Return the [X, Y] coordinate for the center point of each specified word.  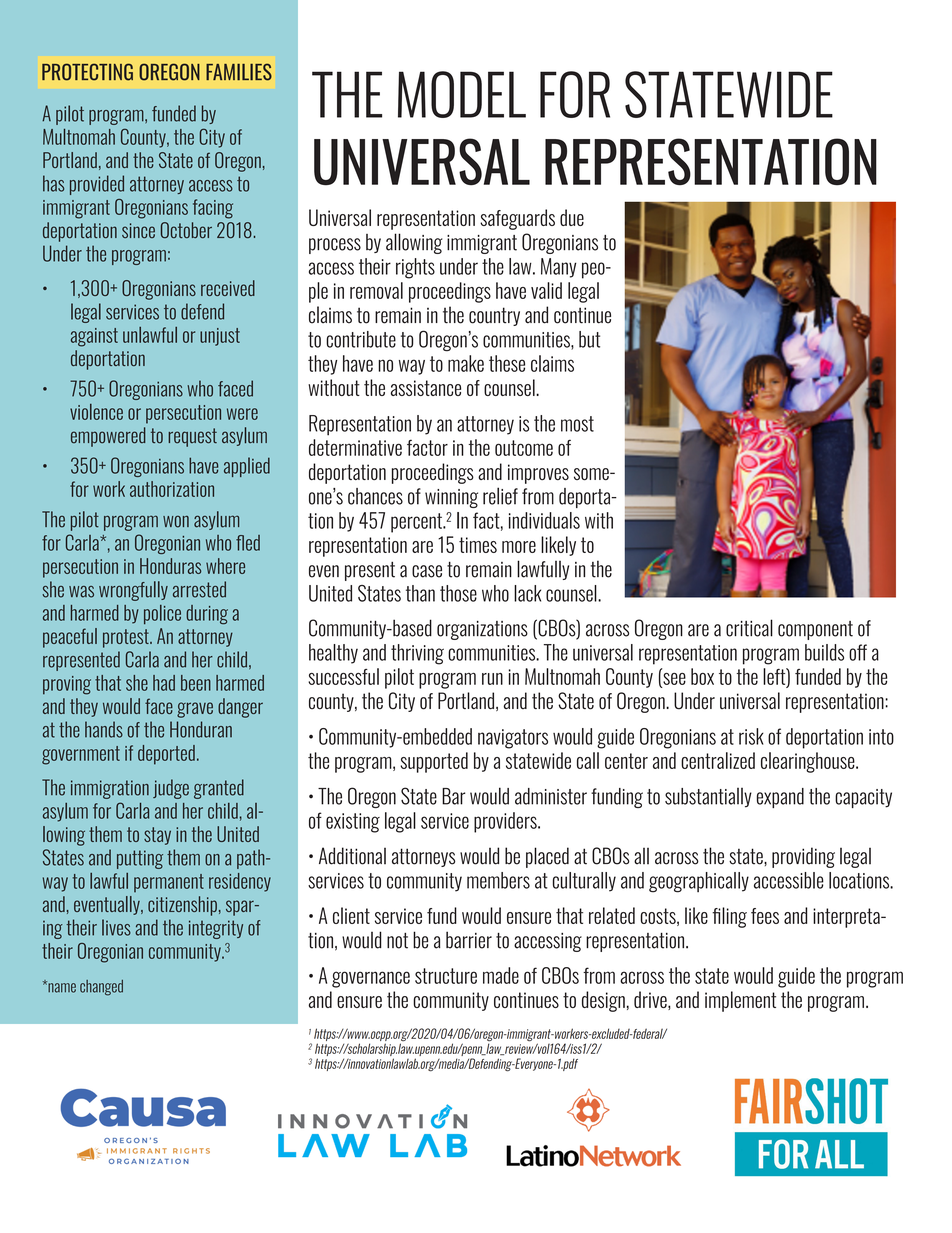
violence [96, 412]
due [572, 217]
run [492, 679]
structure [446, 976]
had [164, 683]
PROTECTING [87, 72]
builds [824, 652]
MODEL [462, 94]
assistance [426, 388]
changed [101, 988]
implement [740, 1001]
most [577, 424]
